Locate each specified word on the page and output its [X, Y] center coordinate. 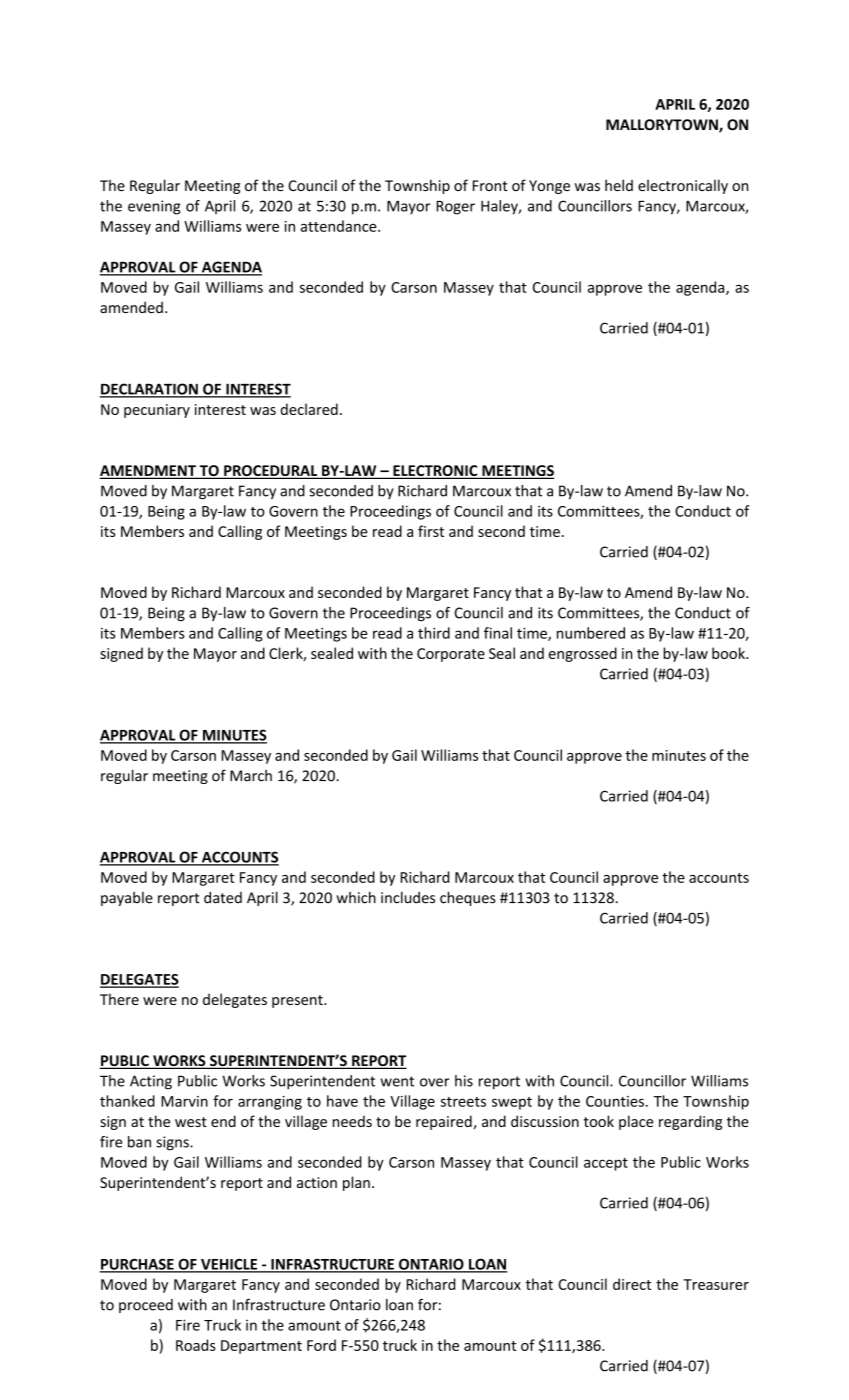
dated [223, 898]
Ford [321, 1345]
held [619, 185]
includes [408, 897]
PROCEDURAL [271, 472]
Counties [615, 1101]
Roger [455, 208]
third [434, 633]
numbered [591, 633]
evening [154, 207]
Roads [196, 1345]
